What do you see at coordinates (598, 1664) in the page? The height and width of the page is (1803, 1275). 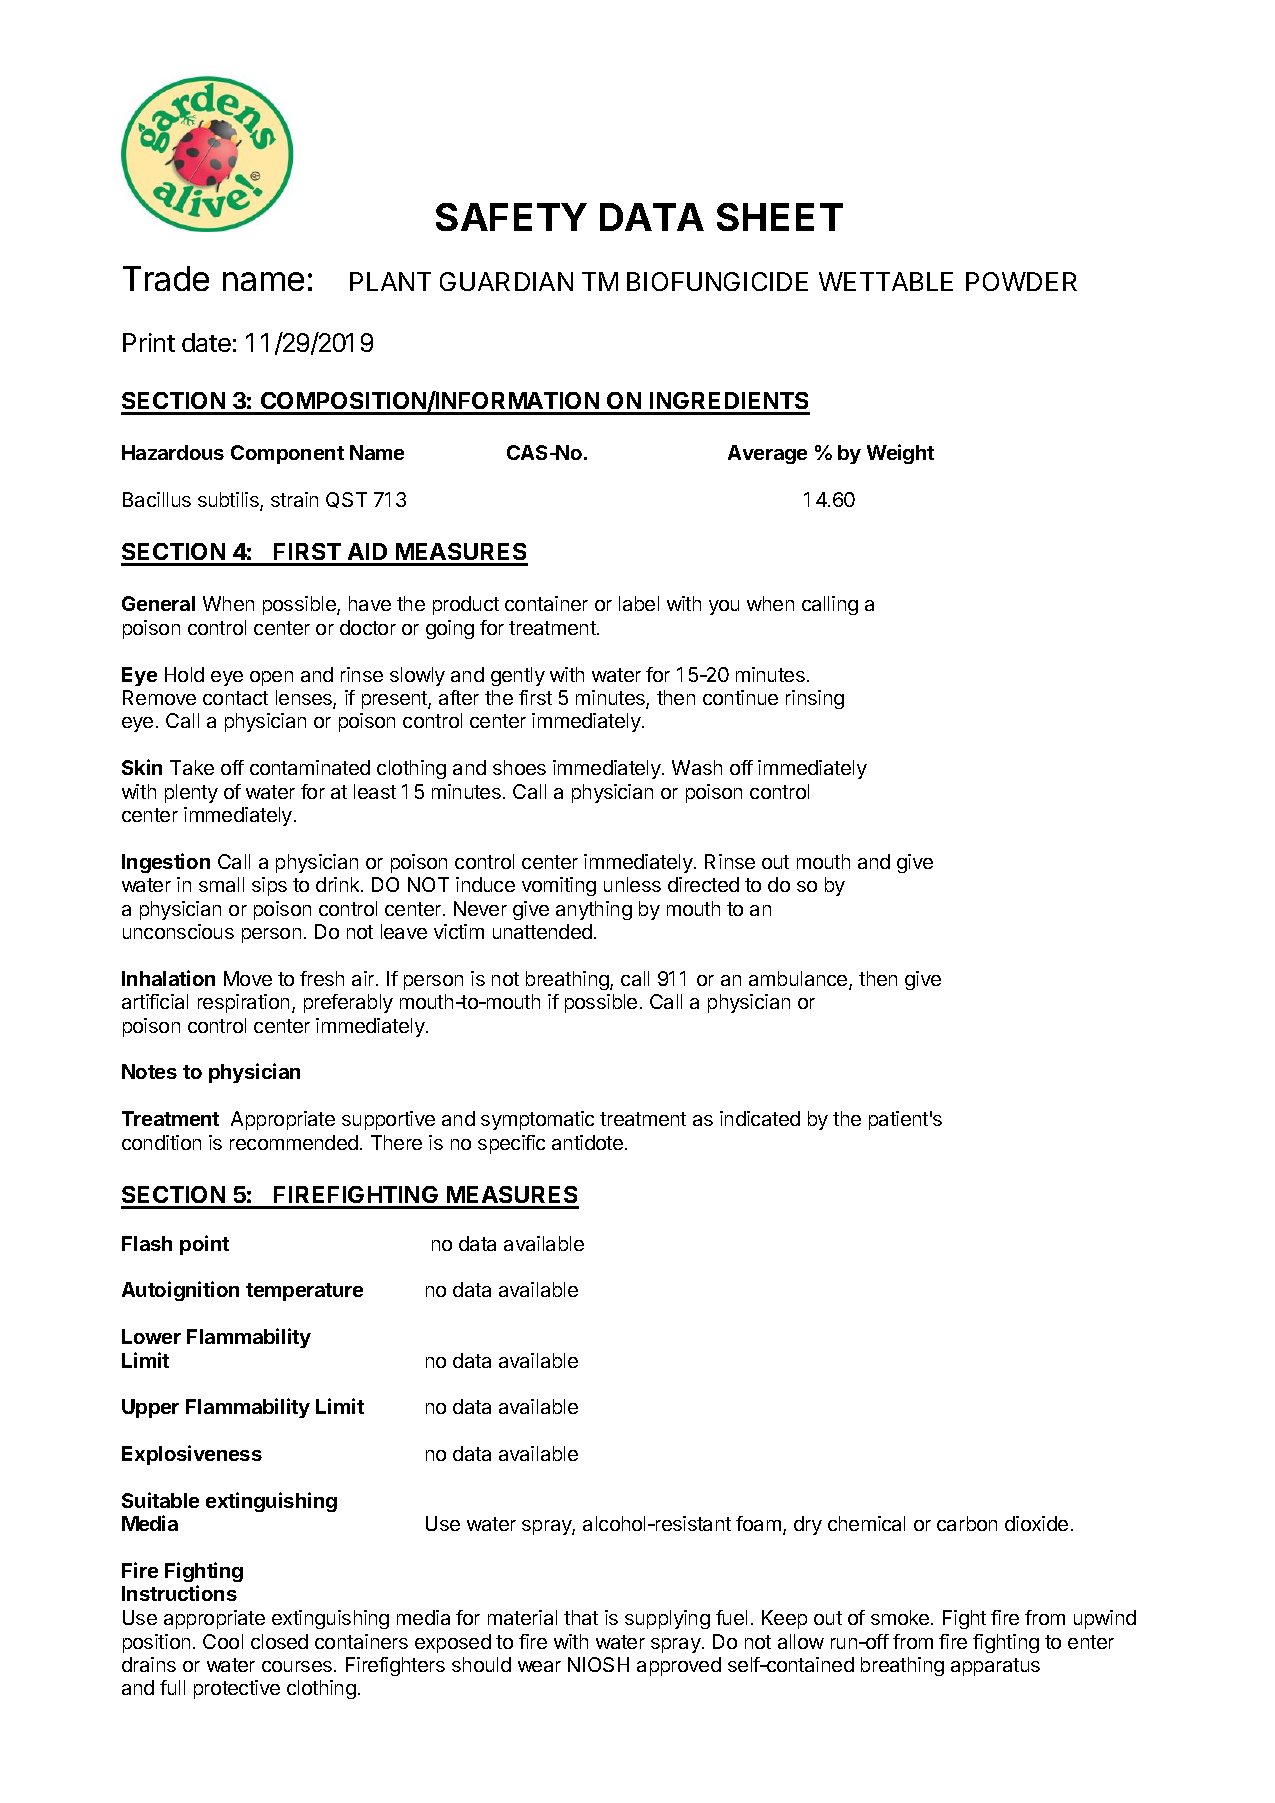 I see `NIOSH` at bounding box center [598, 1664].
